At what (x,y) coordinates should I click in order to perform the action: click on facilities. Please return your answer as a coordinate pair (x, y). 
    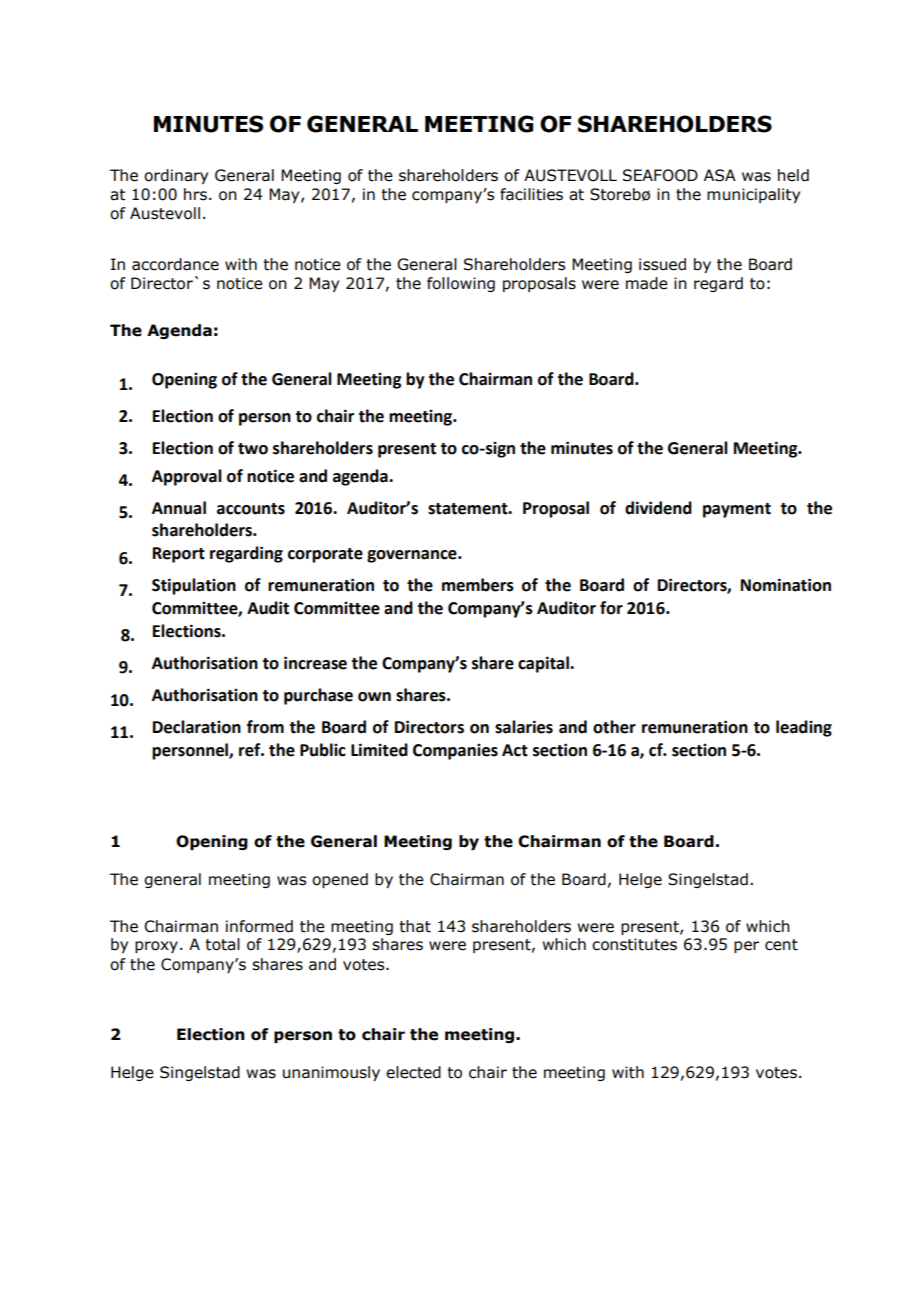
    Looking at the image, I should click on (531, 194).
